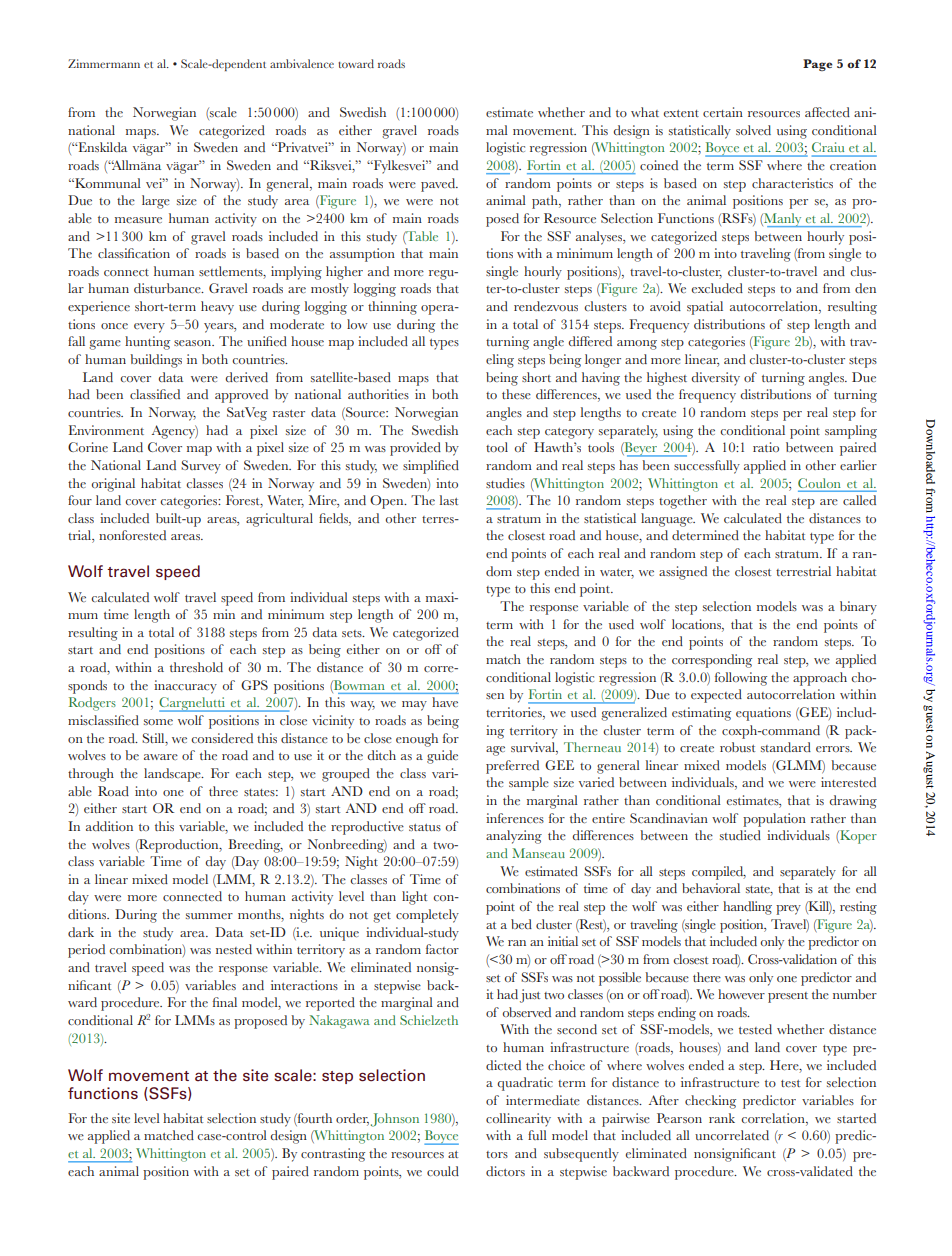 The image size is (952, 1256). I want to click on could, so click(443, 1171).
